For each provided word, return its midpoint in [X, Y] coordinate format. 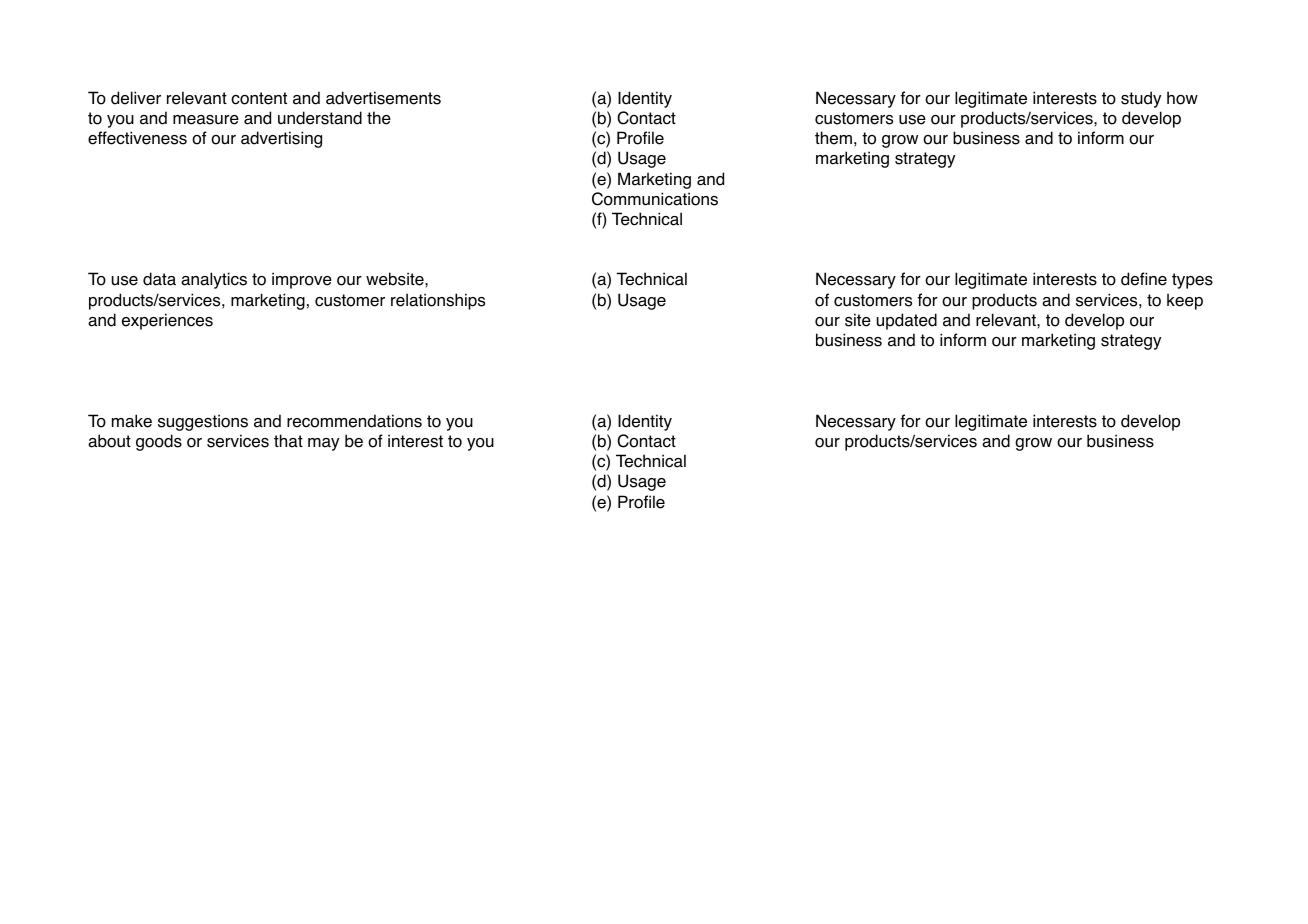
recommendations [354, 421]
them [833, 138]
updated [907, 321]
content [259, 98]
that [288, 441]
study [1141, 99]
